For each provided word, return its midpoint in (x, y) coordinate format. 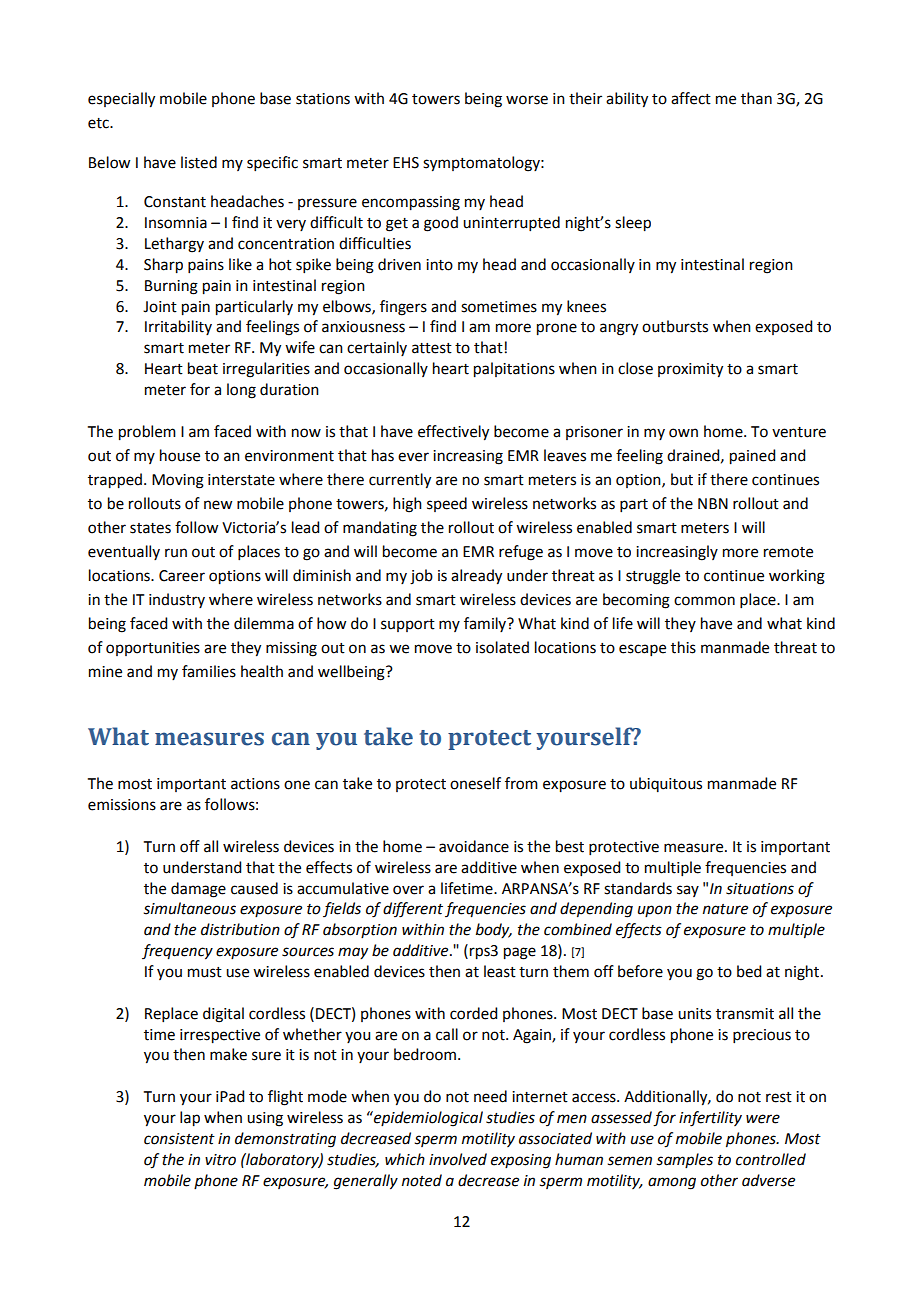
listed (199, 162)
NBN (713, 503)
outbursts (675, 326)
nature (725, 909)
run (176, 553)
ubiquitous (666, 784)
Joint (160, 307)
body (494, 931)
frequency (177, 952)
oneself (475, 783)
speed (447, 504)
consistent (179, 1139)
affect (691, 98)
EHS (406, 163)
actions (255, 784)
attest (432, 348)
